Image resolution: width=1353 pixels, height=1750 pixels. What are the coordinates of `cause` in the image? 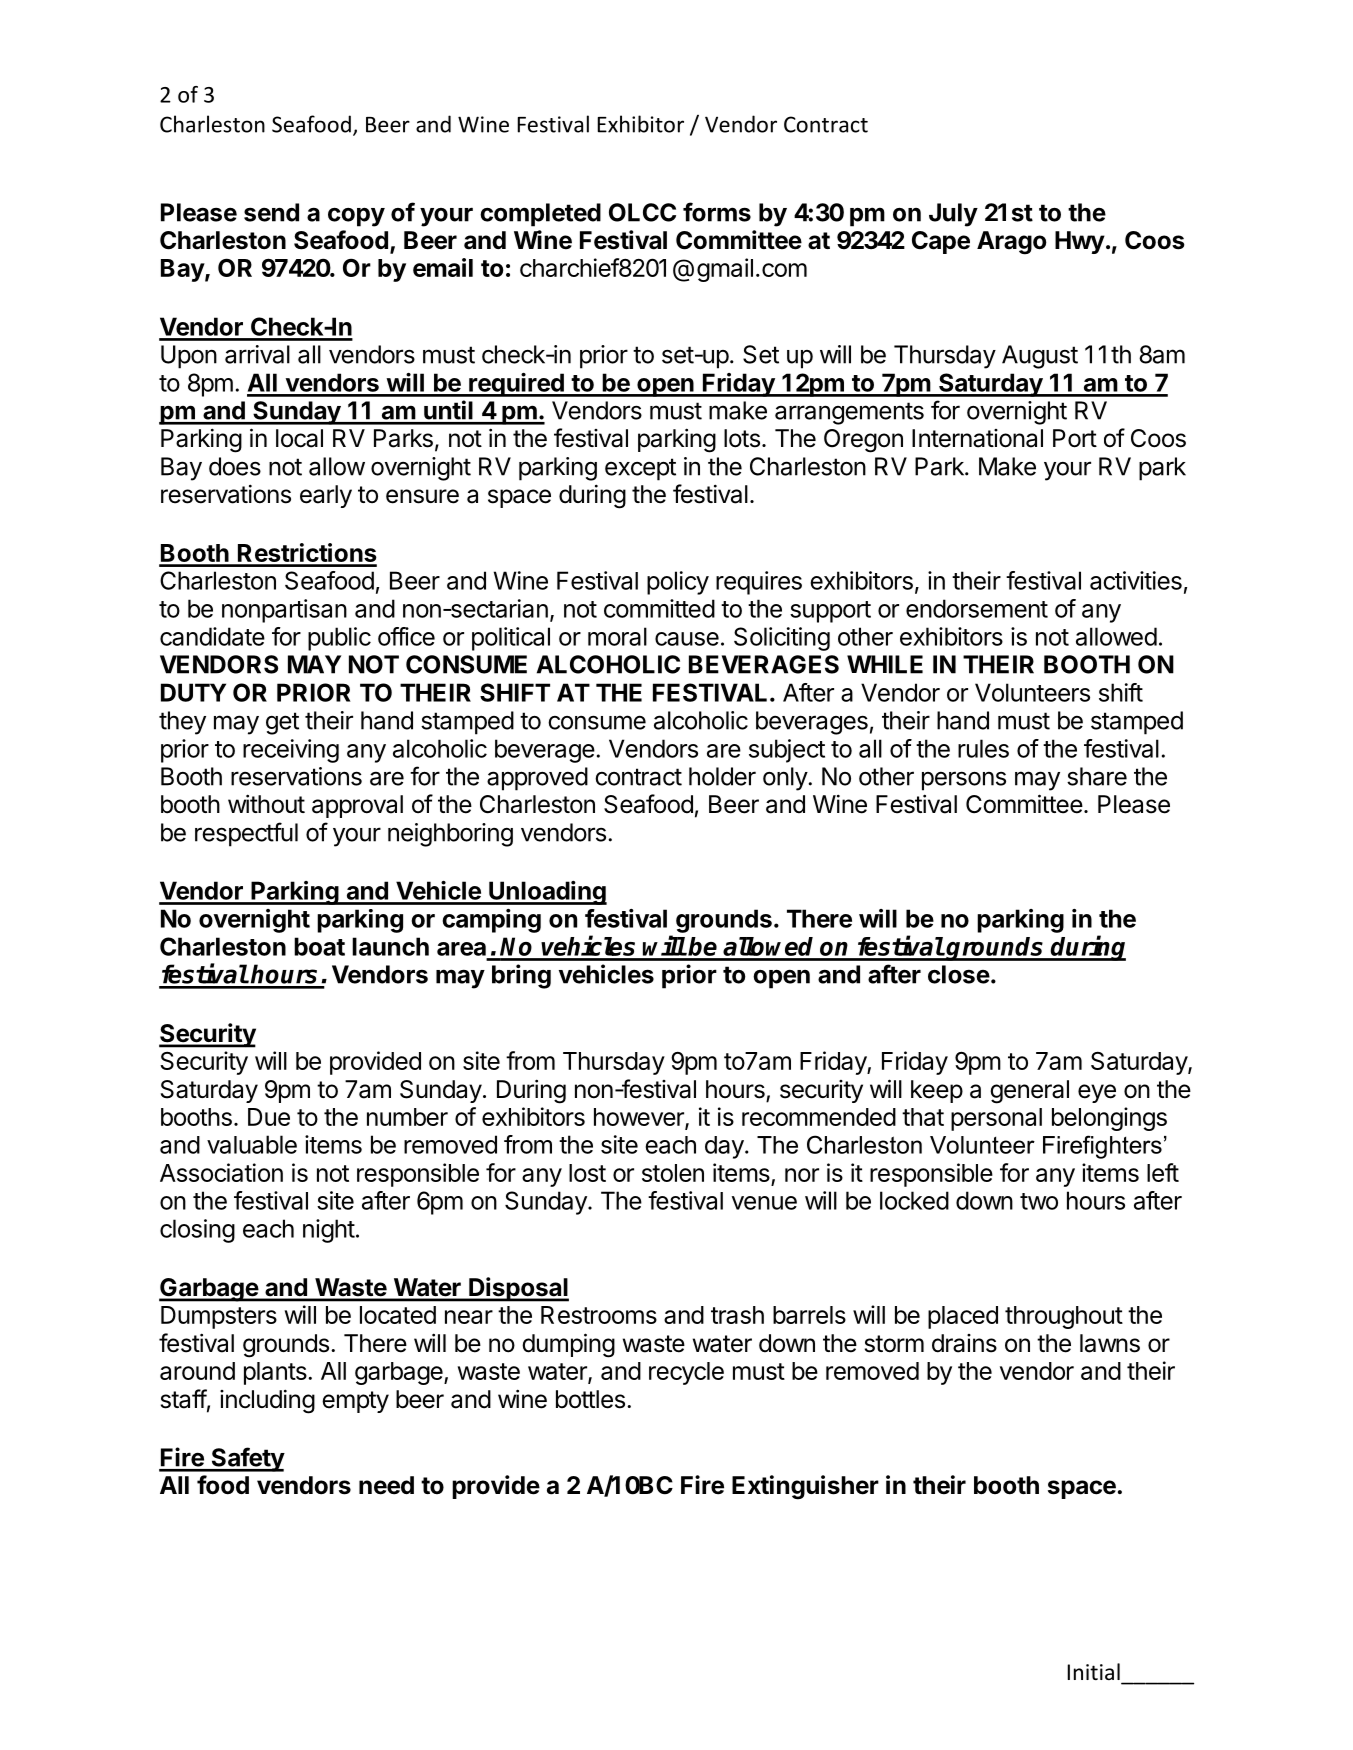 It's located at (687, 639).
